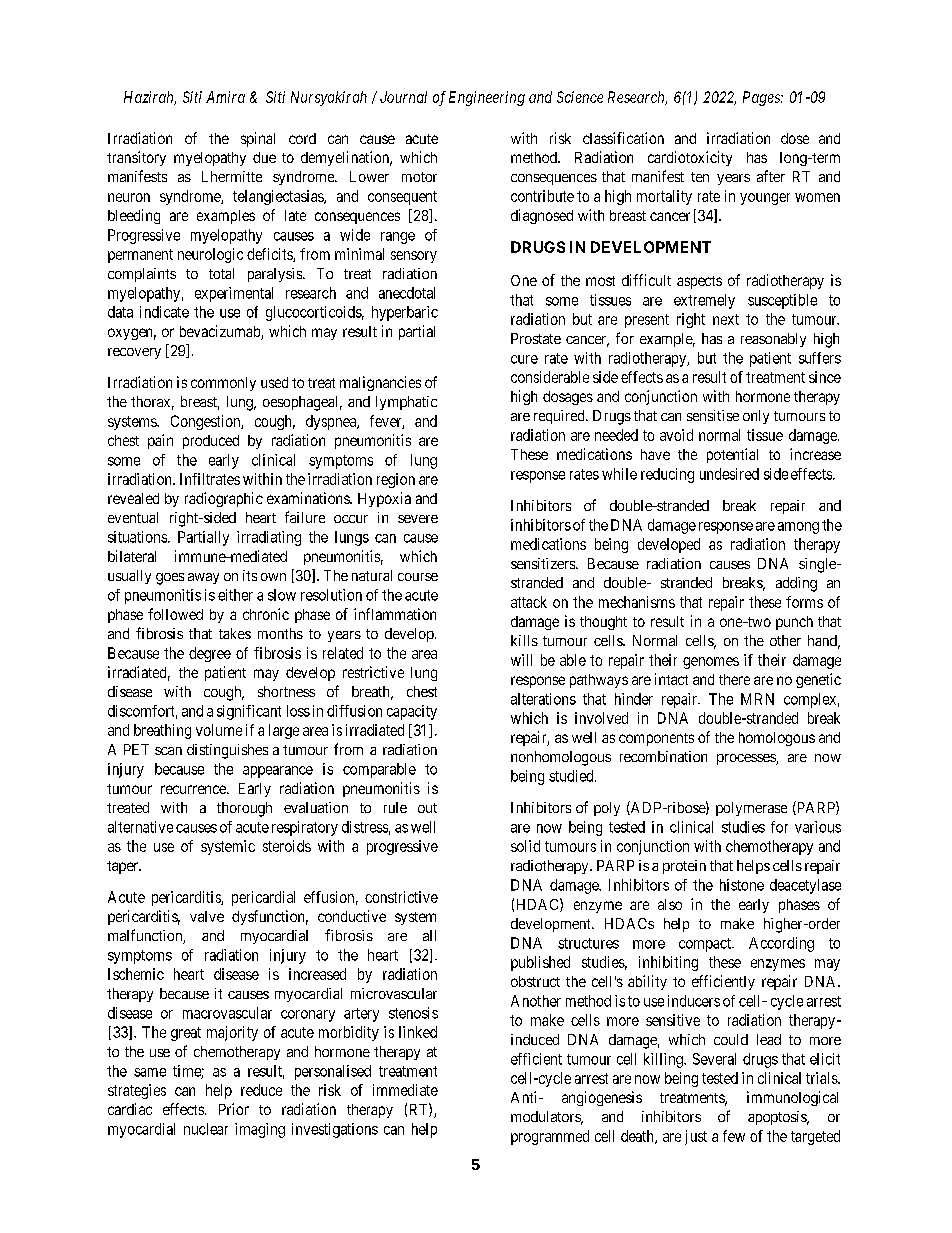 Image resolution: width=952 pixels, height=1233 pixels. I want to click on potential, so click(732, 455).
